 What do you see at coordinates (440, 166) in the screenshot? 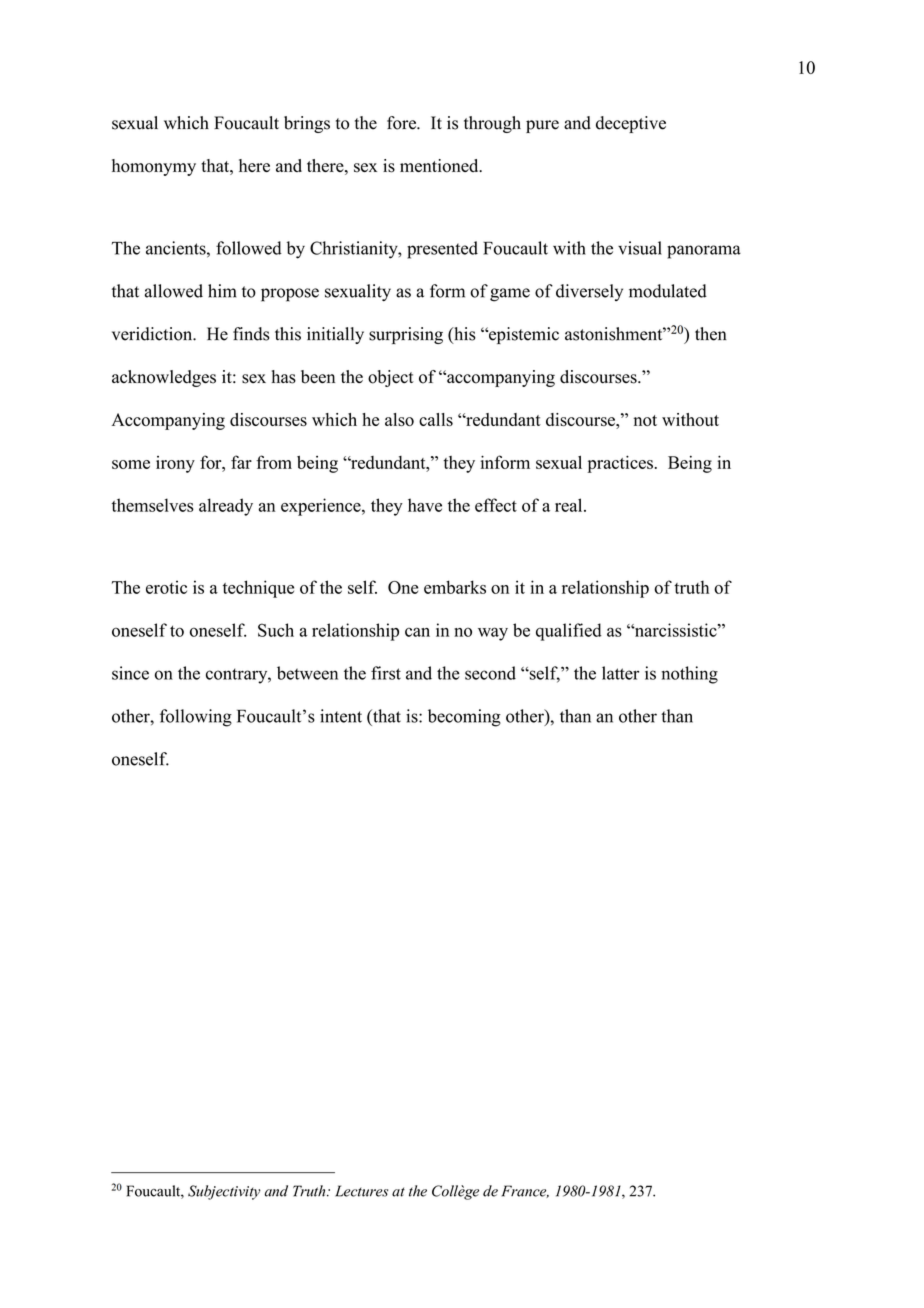
I see `mentioned` at bounding box center [440, 166].
